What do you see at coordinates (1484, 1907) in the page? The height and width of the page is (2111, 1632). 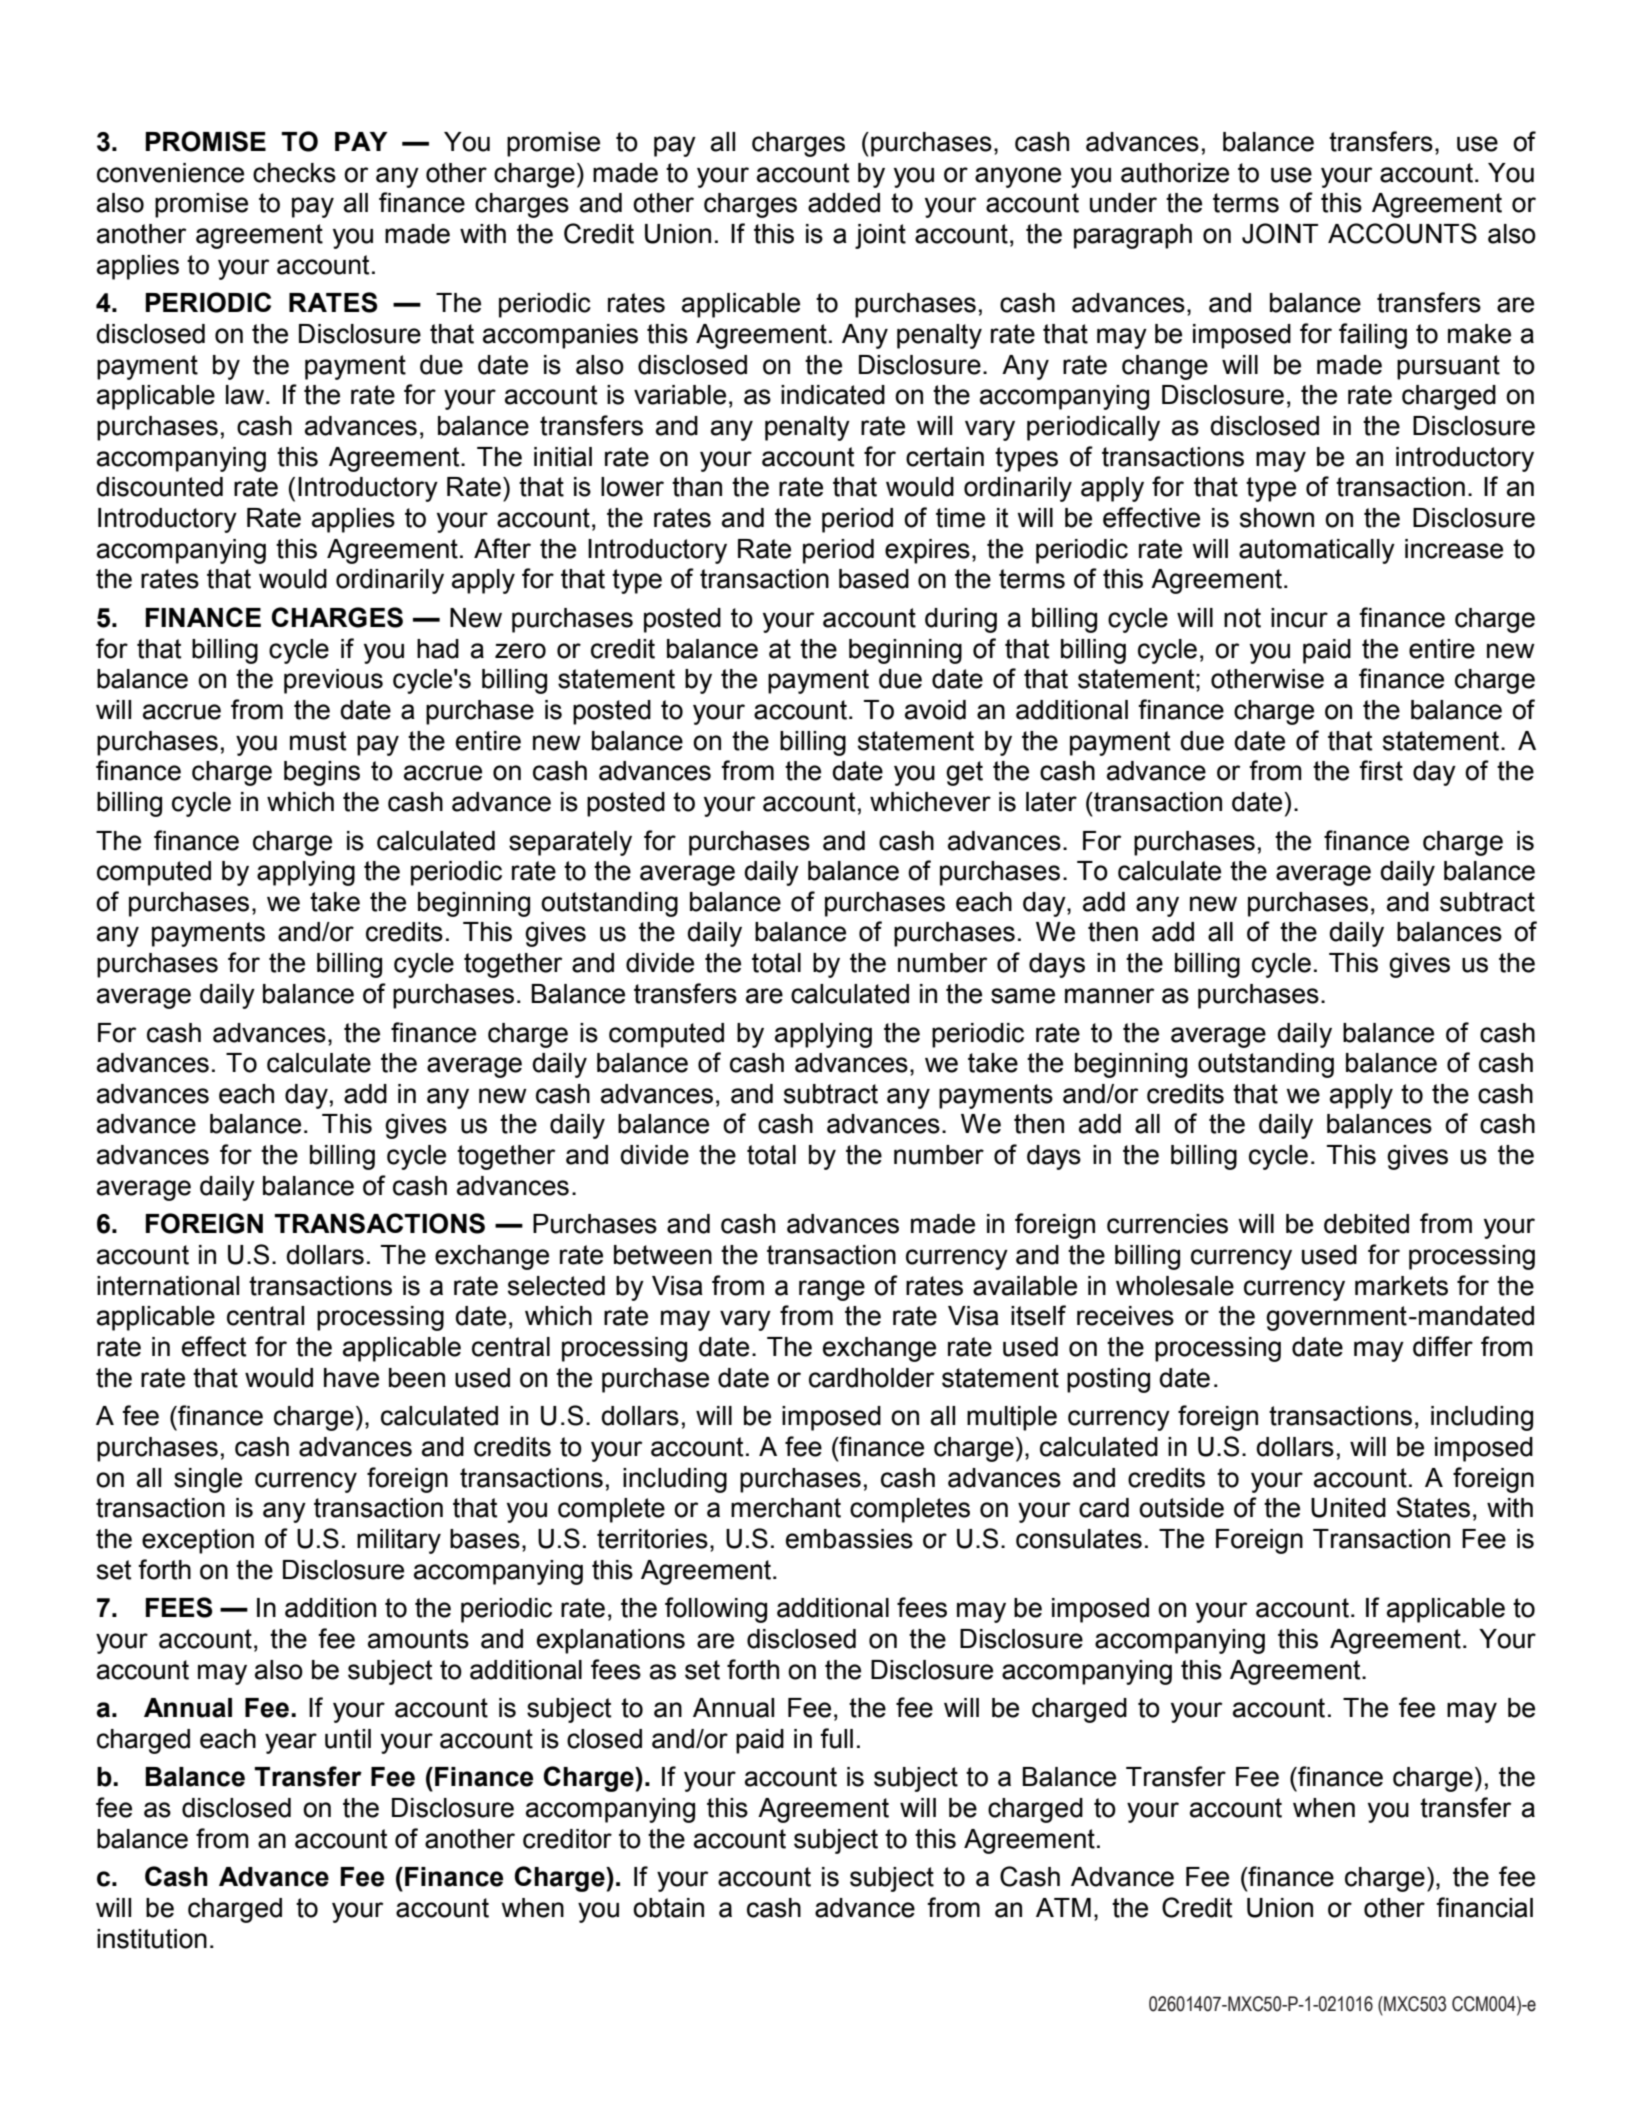 I see `financial` at bounding box center [1484, 1907].
